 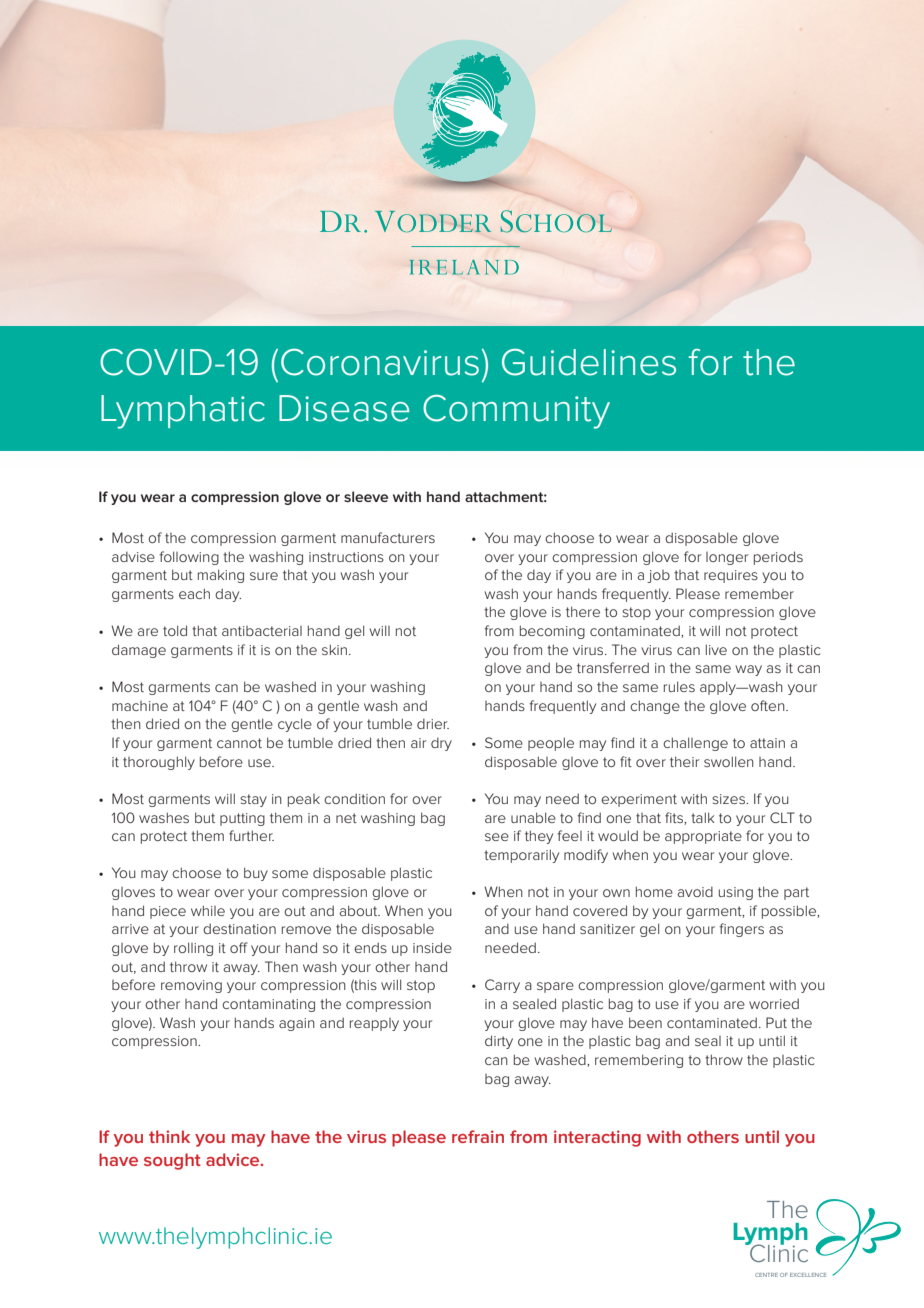 I want to click on advice, so click(x=234, y=1159).
